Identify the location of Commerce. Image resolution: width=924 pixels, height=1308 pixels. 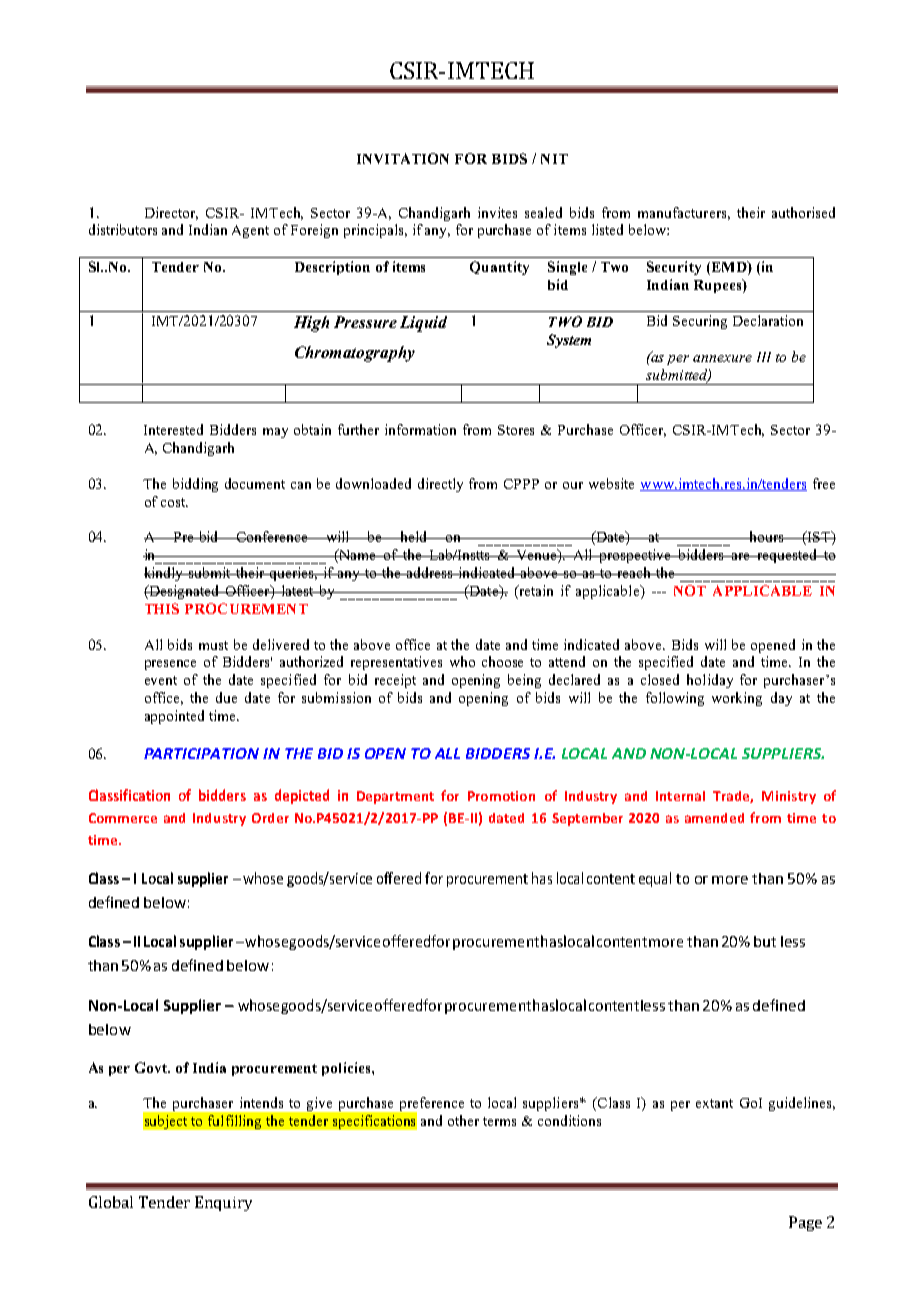
(123, 818).
